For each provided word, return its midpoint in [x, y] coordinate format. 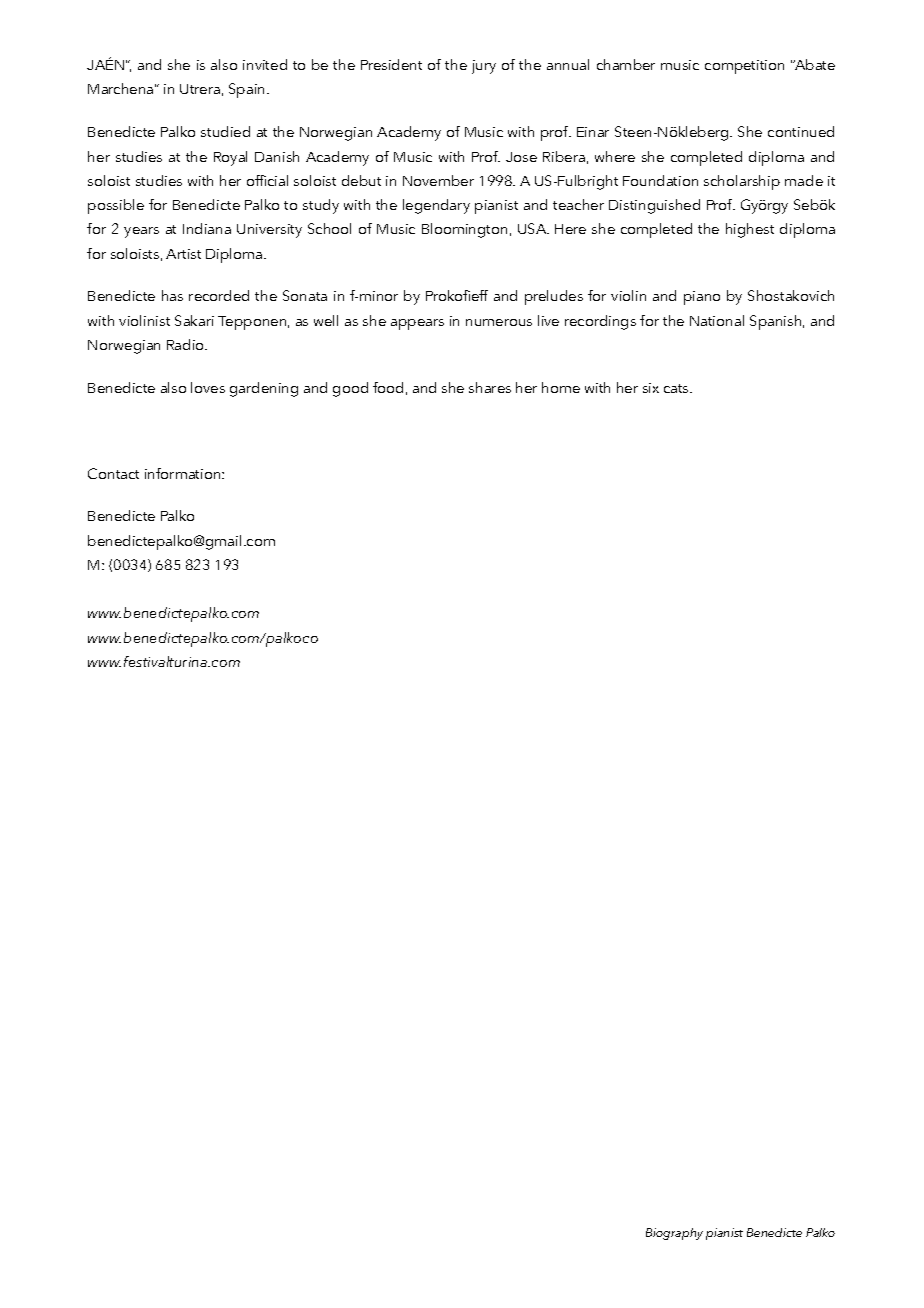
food [388, 387]
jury [484, 67]
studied [225, 131]
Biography [674, 1234]
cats [677, 388]
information [184, 473]
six [651, 388]
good [350, 389]
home [561, 387]
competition [744, 67]
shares [490, 387]
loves [208, 387]
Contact [113, 473]
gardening [264, 389]
